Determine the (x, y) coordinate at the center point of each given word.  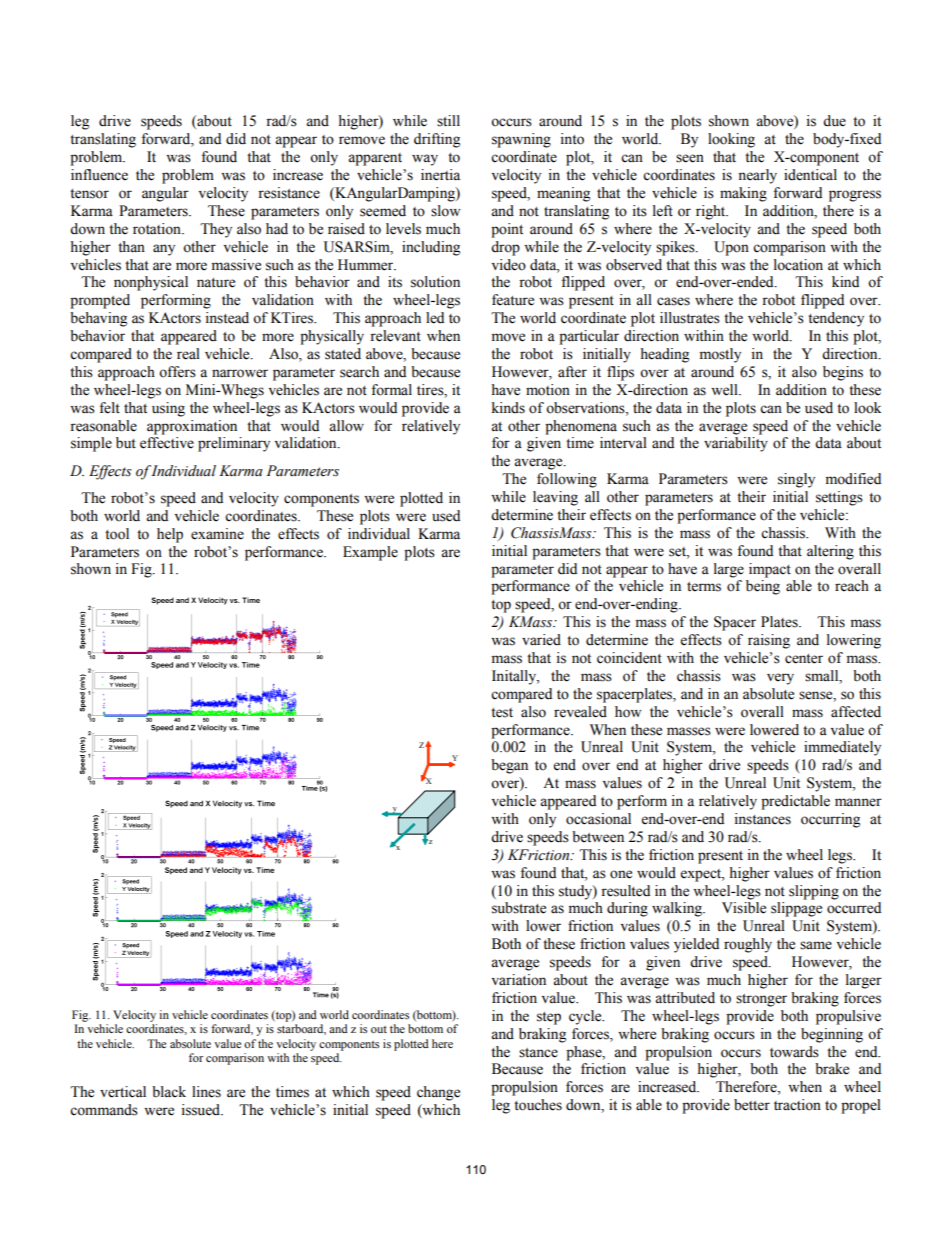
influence (99, 175)
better (752, 1105)
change (438, 1093)
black (169, 1092)
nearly (757, 176)
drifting (437, 140)
